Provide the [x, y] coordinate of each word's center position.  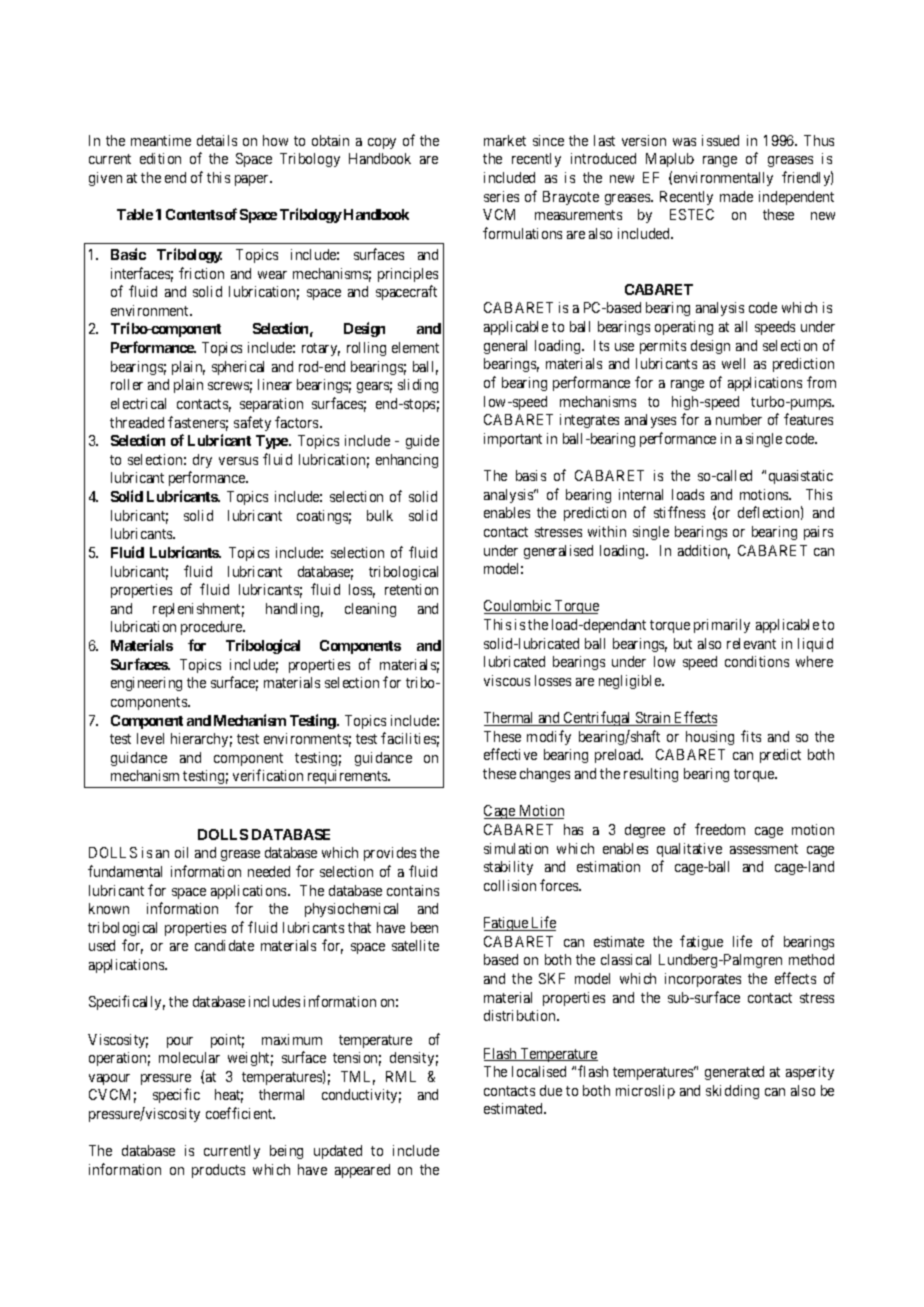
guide [422, 442]
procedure [213, 628]
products [218, 1171]
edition [160, 158]
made [736, 196]
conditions [757, 661]
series [501, 196]
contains [413, 890]
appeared [362, 1171]
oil [181, 852]
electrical [138, 403]
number [739, 419]
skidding [732, 1092]
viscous [507, 680]
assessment [764, 849]
